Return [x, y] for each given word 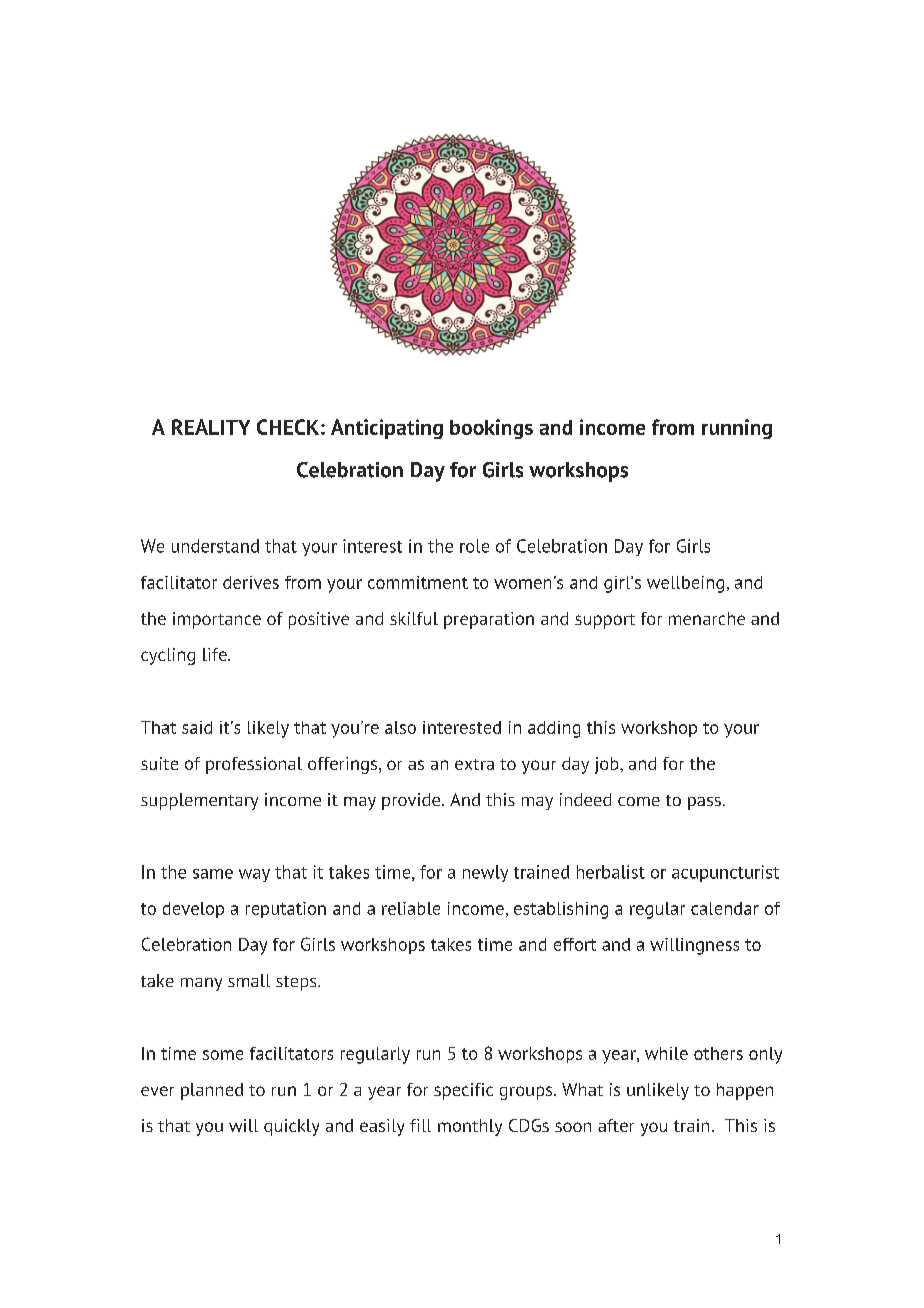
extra [474, 764]
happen [745, 1091]
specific [463, 1091]
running [737, 429]
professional [254, 765]
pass [704, 803]
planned [212, 1091]
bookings [491, 429]
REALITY [211, 427]
